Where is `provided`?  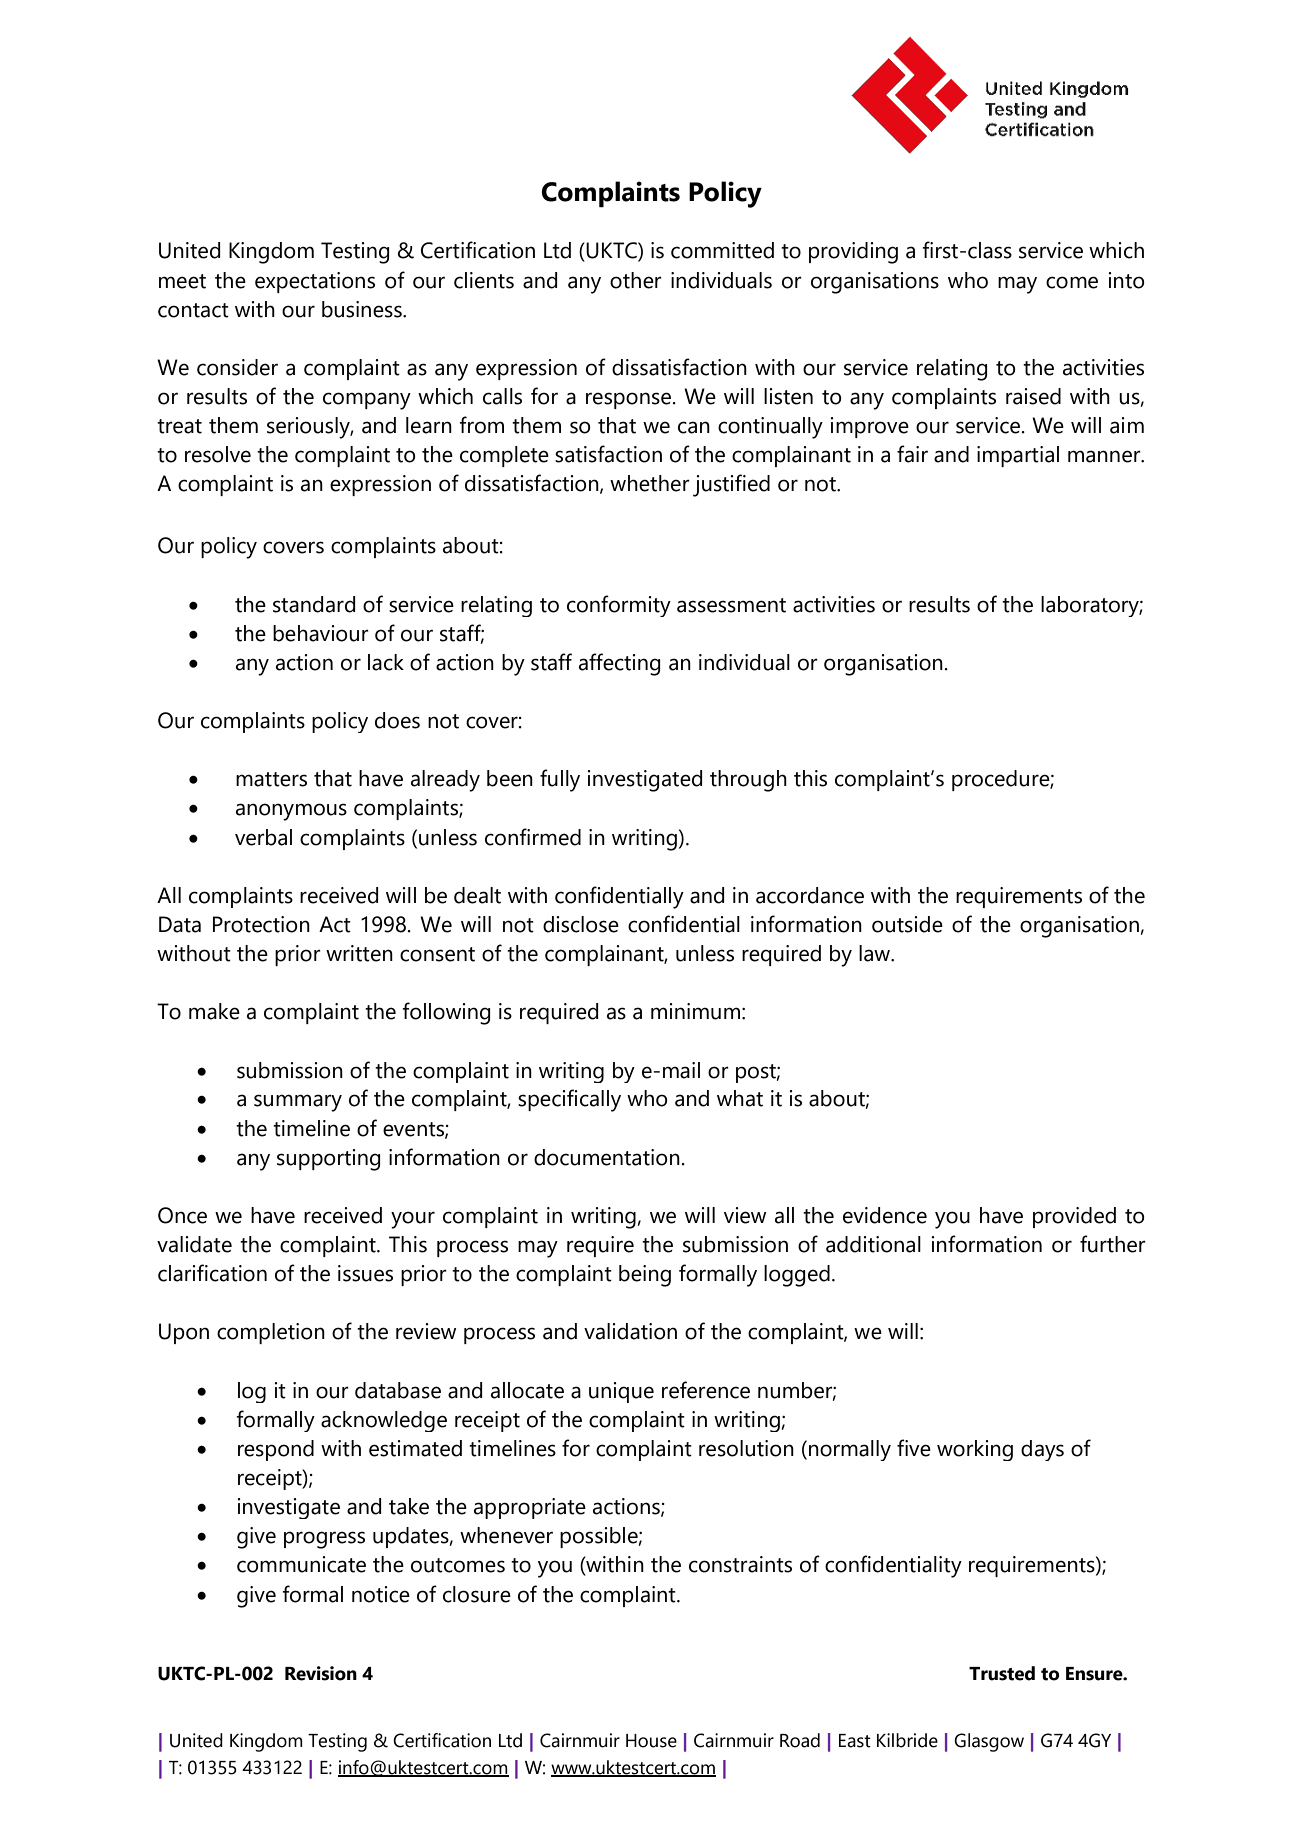
provided is located at coordinates (1074, 1217).
